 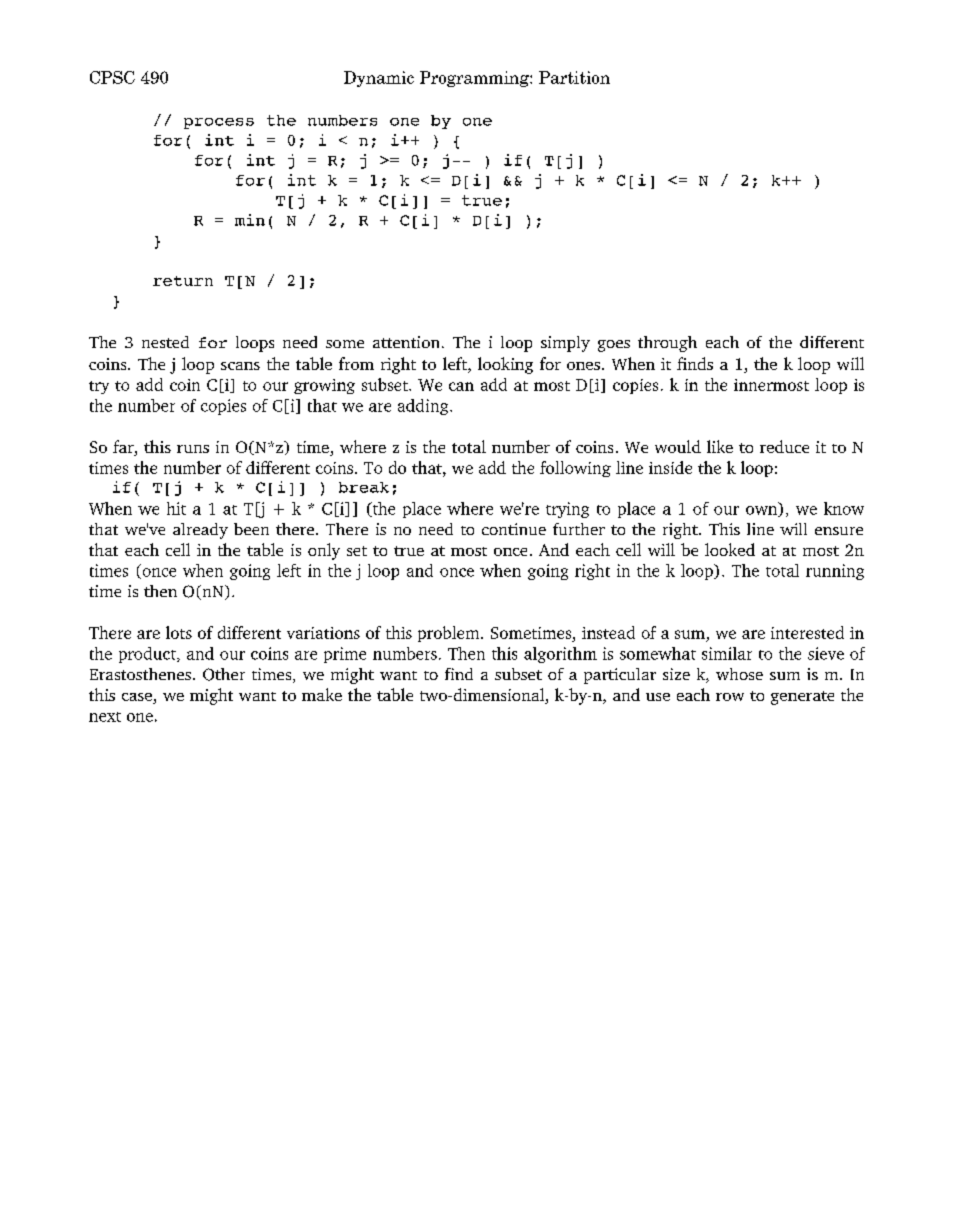 I want to click on algorithm, so click(x=560, y=655).
